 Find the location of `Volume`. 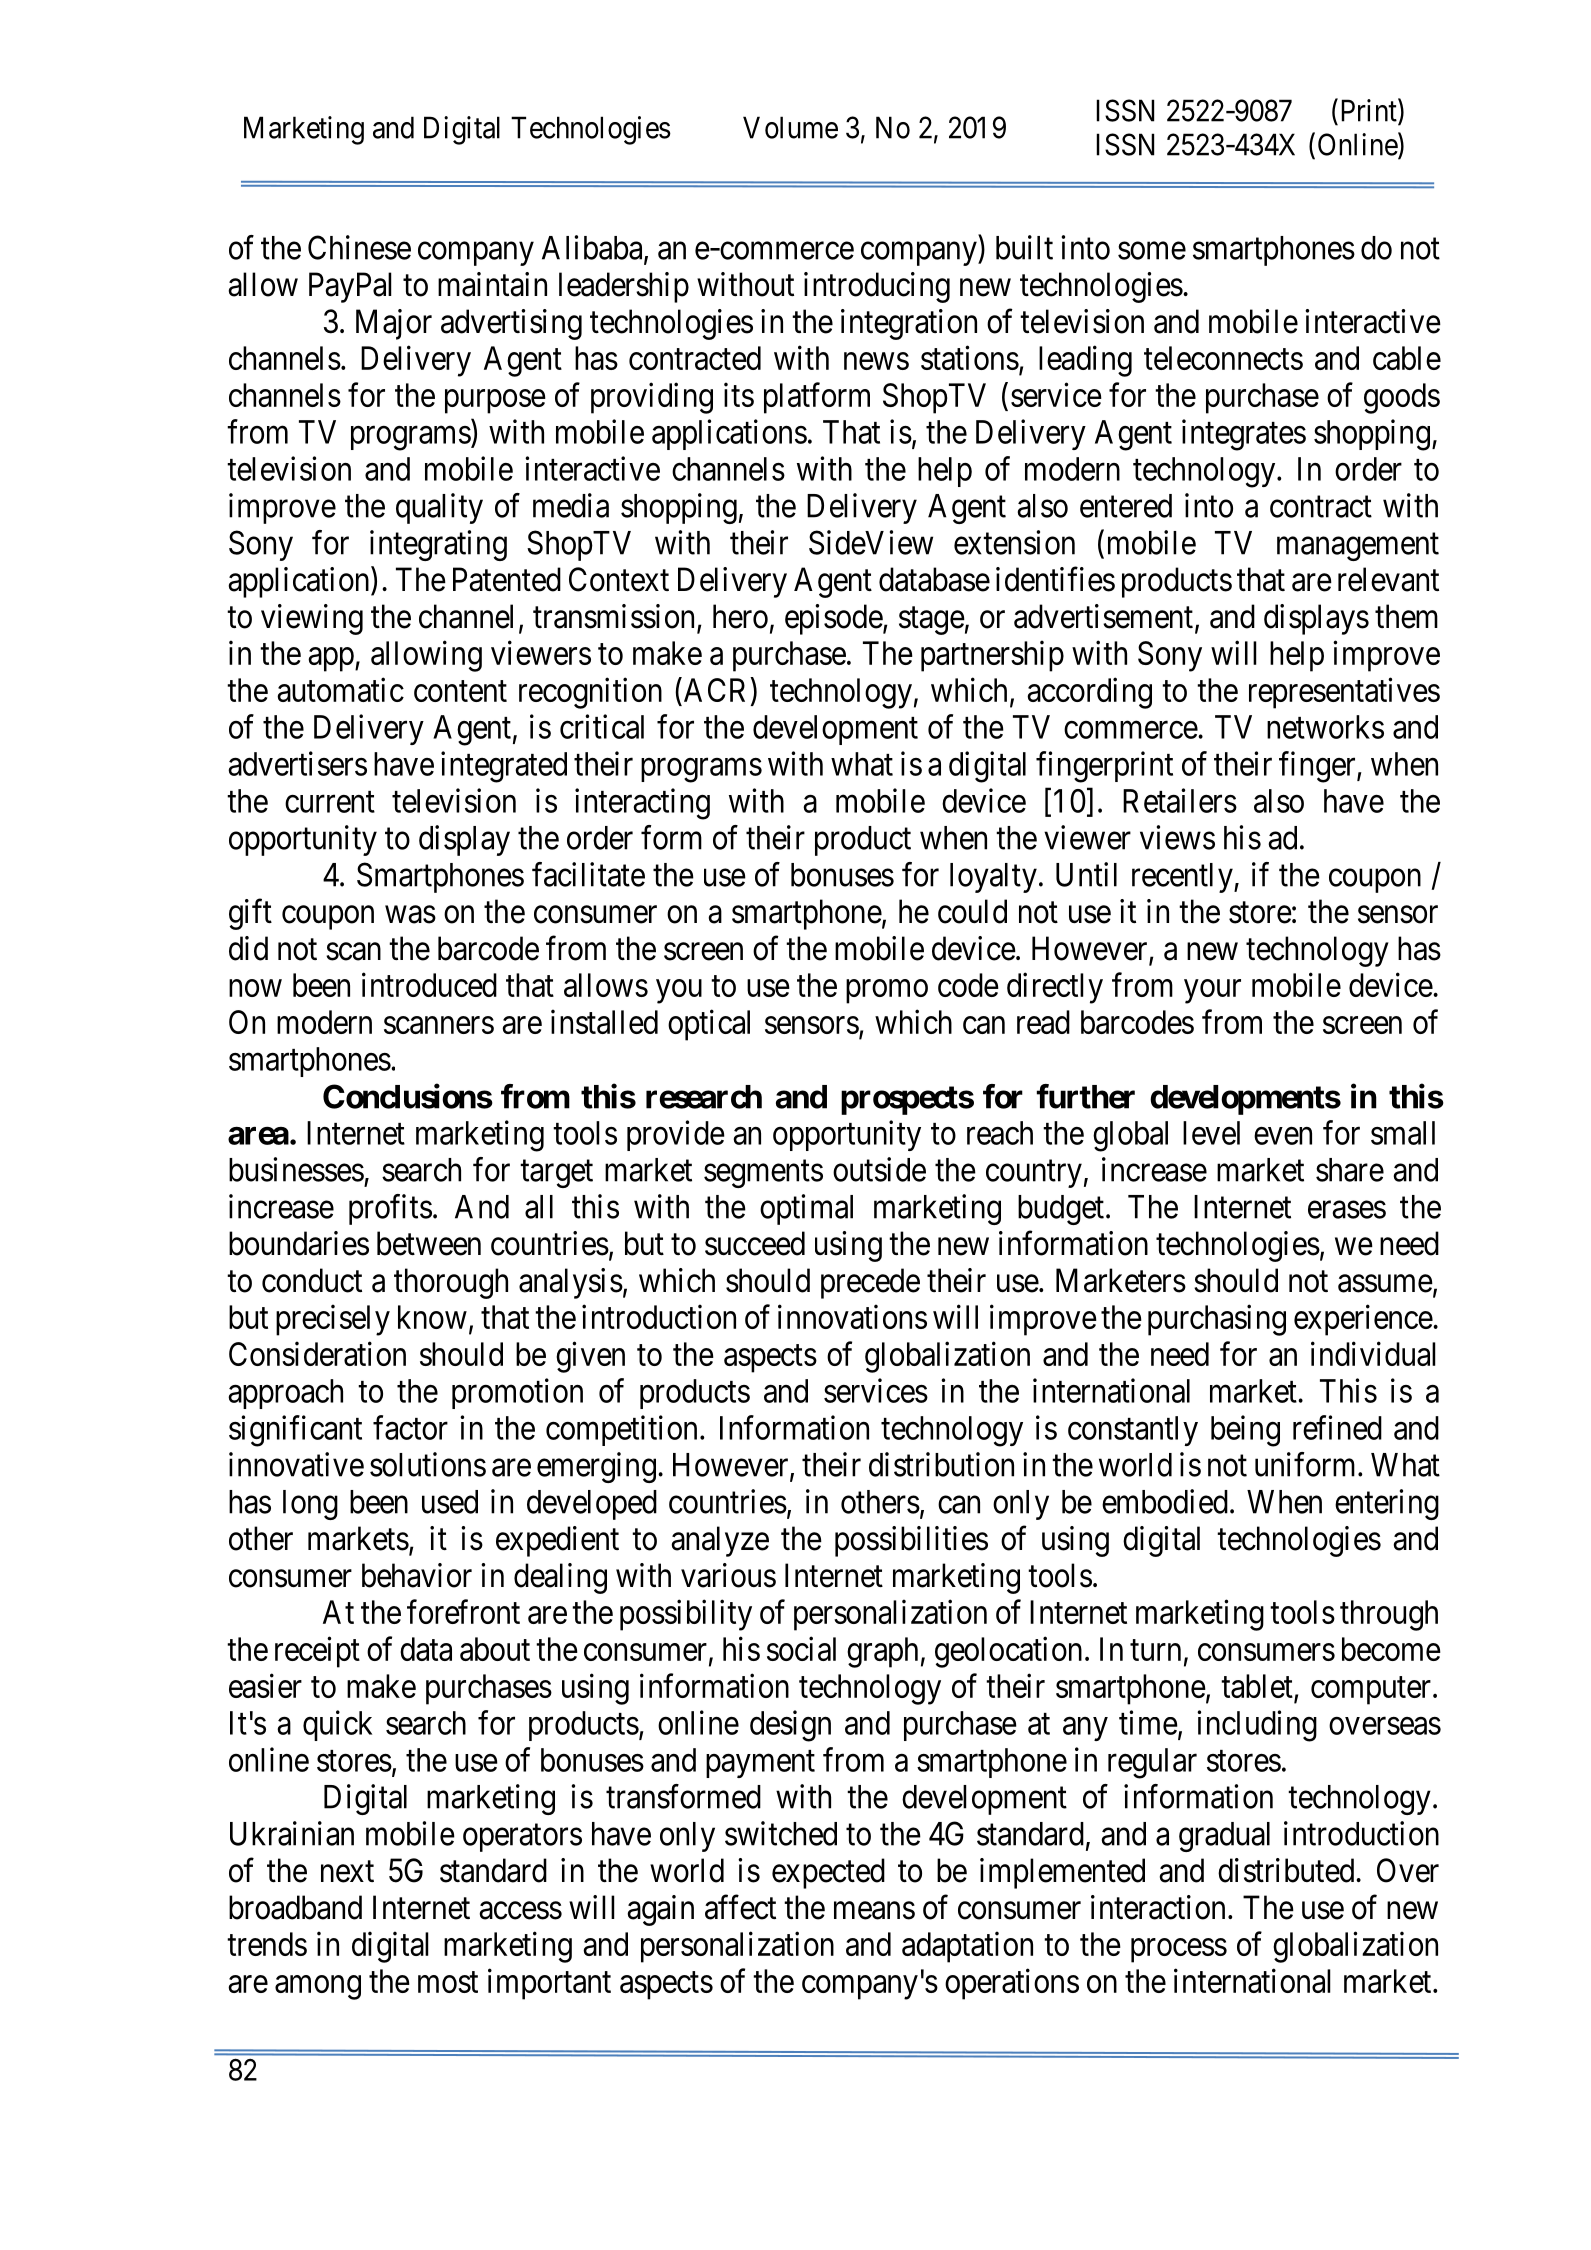

Volume is located at coordinates (790, 127).
